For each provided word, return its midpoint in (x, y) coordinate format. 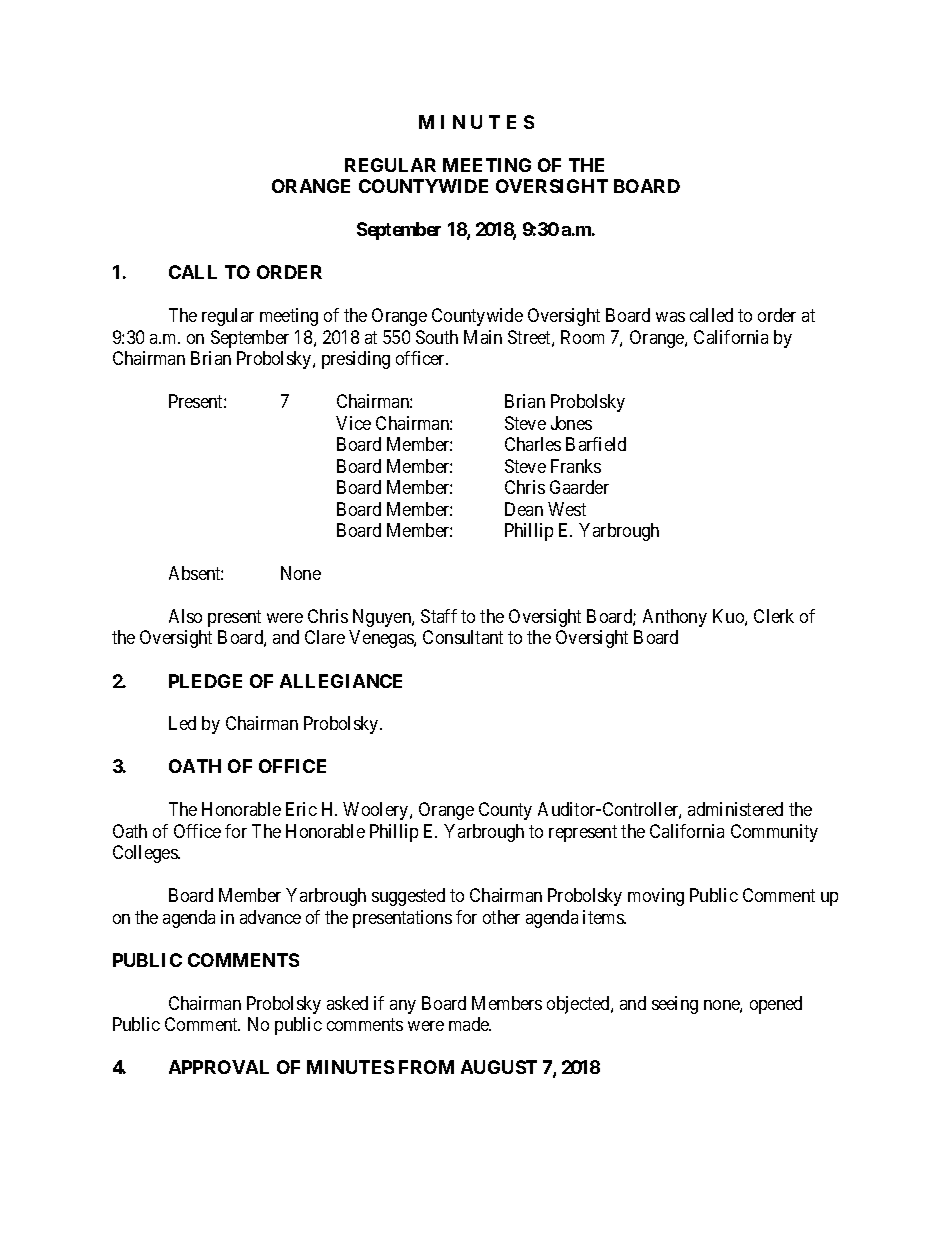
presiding (356, 360)
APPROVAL (219, 1067)
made (470, 1024)
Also (185, 616)
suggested (408, 897)
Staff (439, 616)
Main (483, 337)
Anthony (675, 618)
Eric (301, 809)
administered (735, 809)
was (670, 317)
